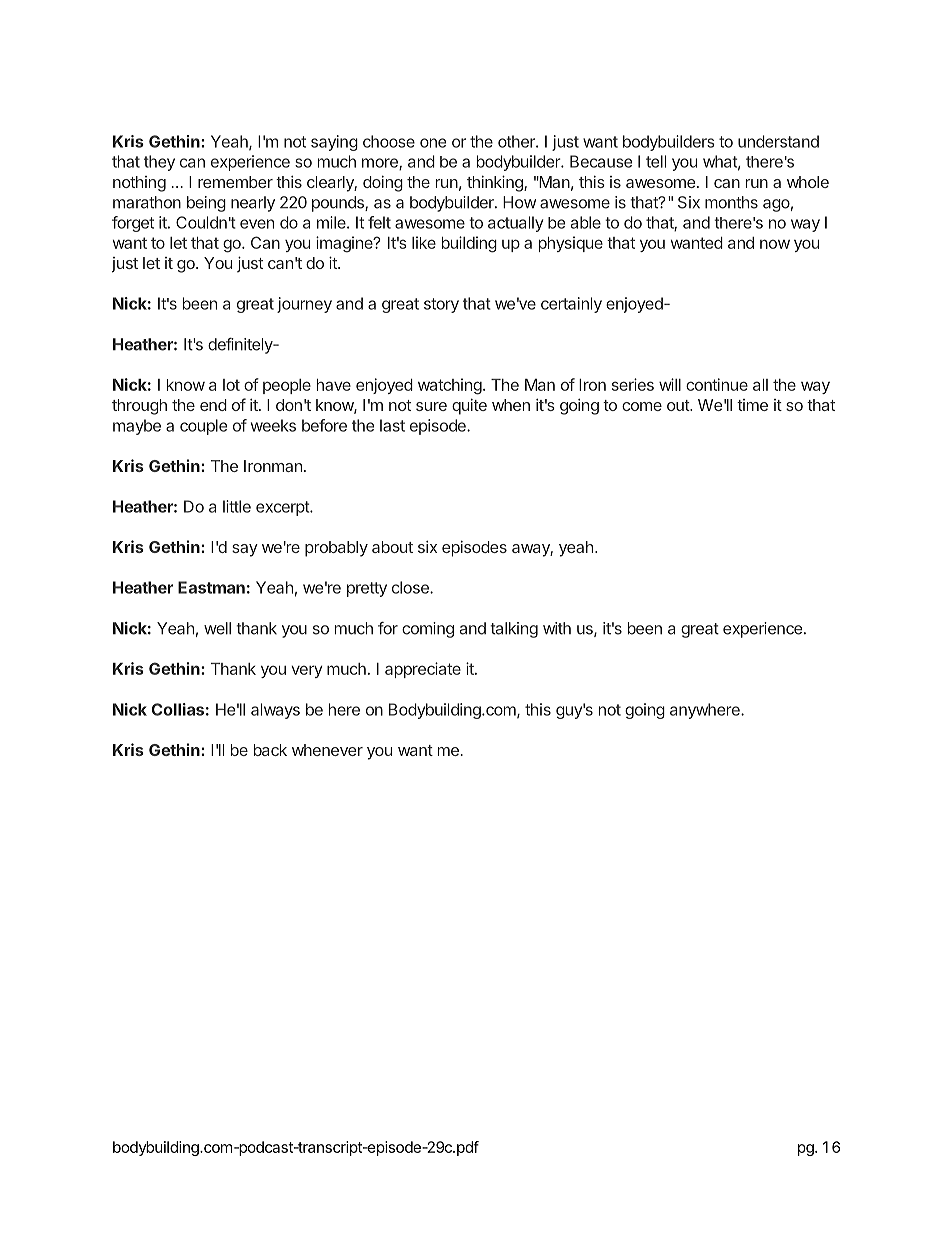 Image resolution: width=952 pixels, height=1233 pixels. I want to click on talking, so click(514, 630).
